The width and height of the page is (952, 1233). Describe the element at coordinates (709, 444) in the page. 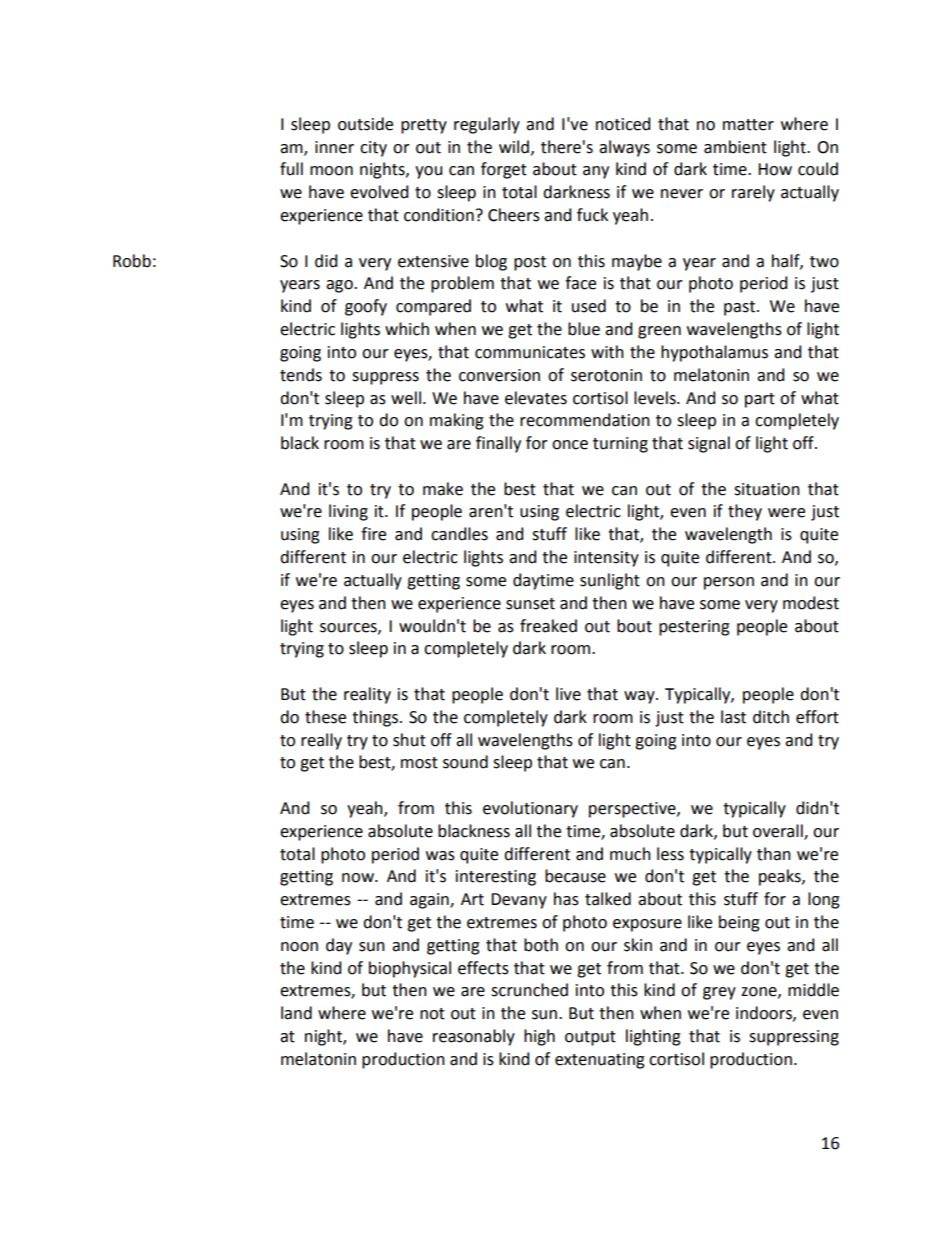

I see `signal` at that location.
